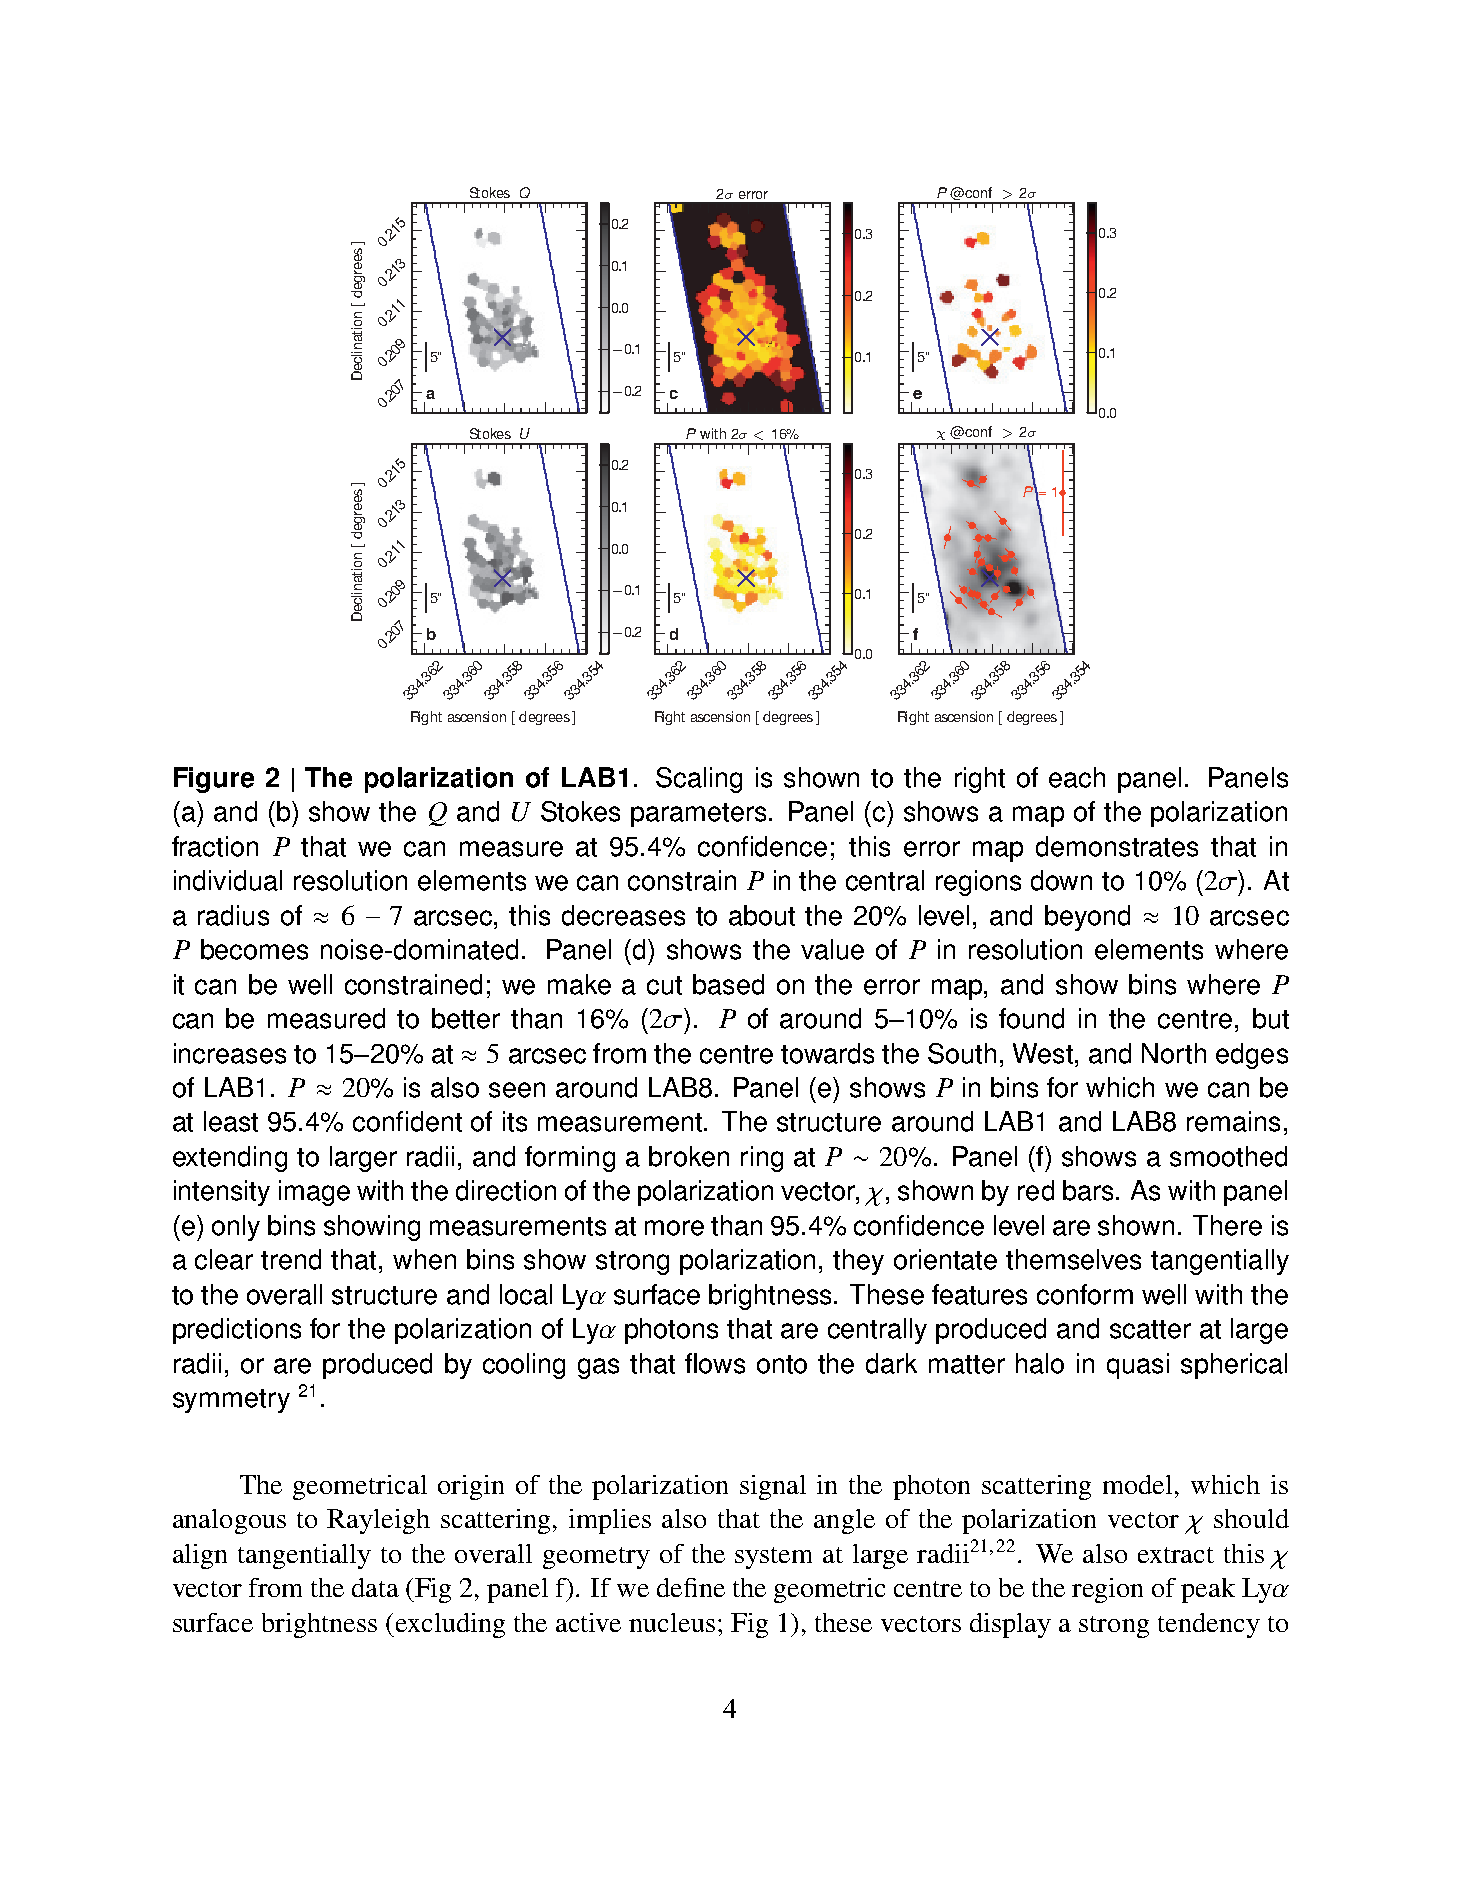 Image resolution: width=1461 pixels, height=1890 pixels. I want to click on data, so click(375, 1587).
